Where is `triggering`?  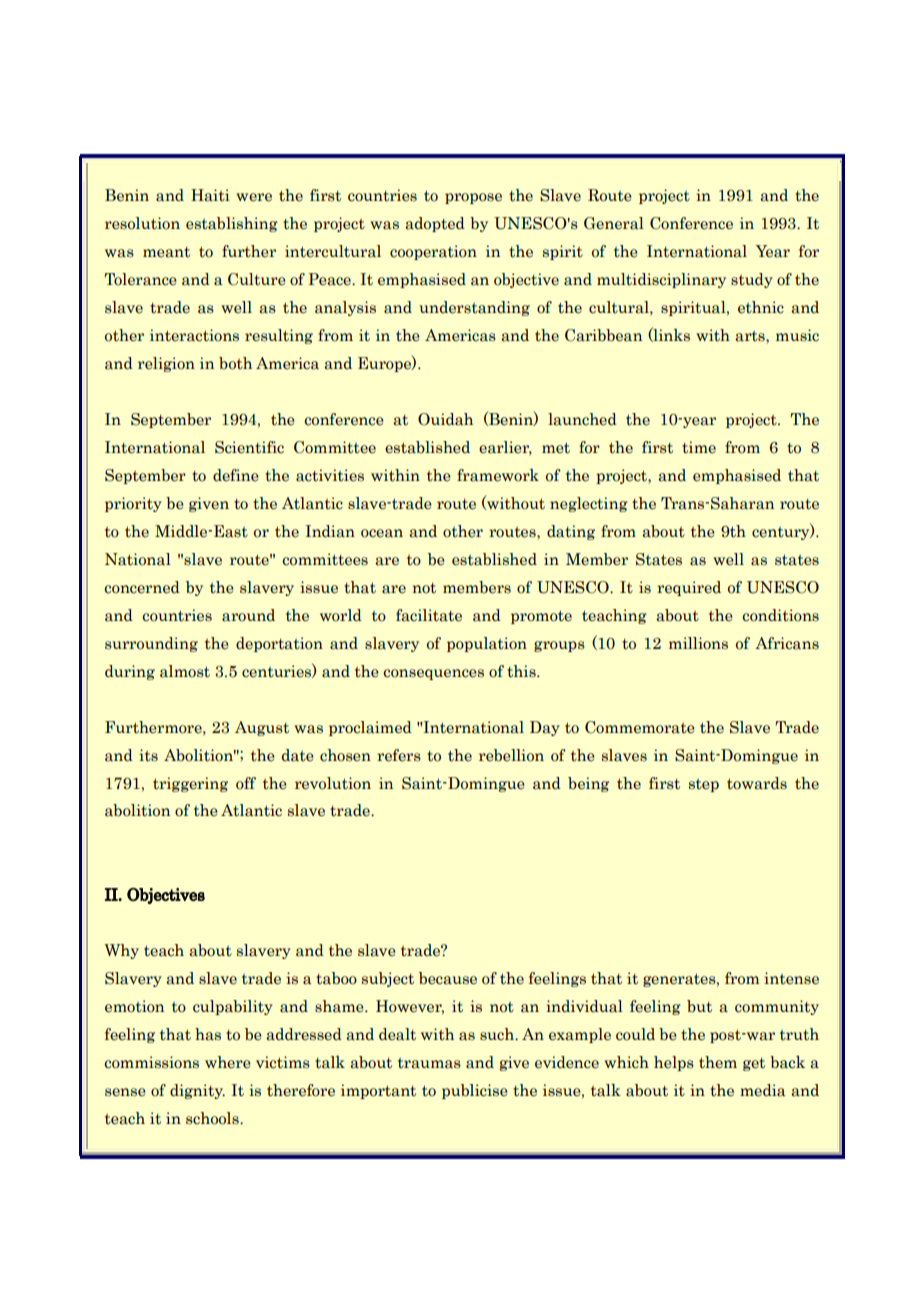
triggering is located at coordinates (190, 784).
